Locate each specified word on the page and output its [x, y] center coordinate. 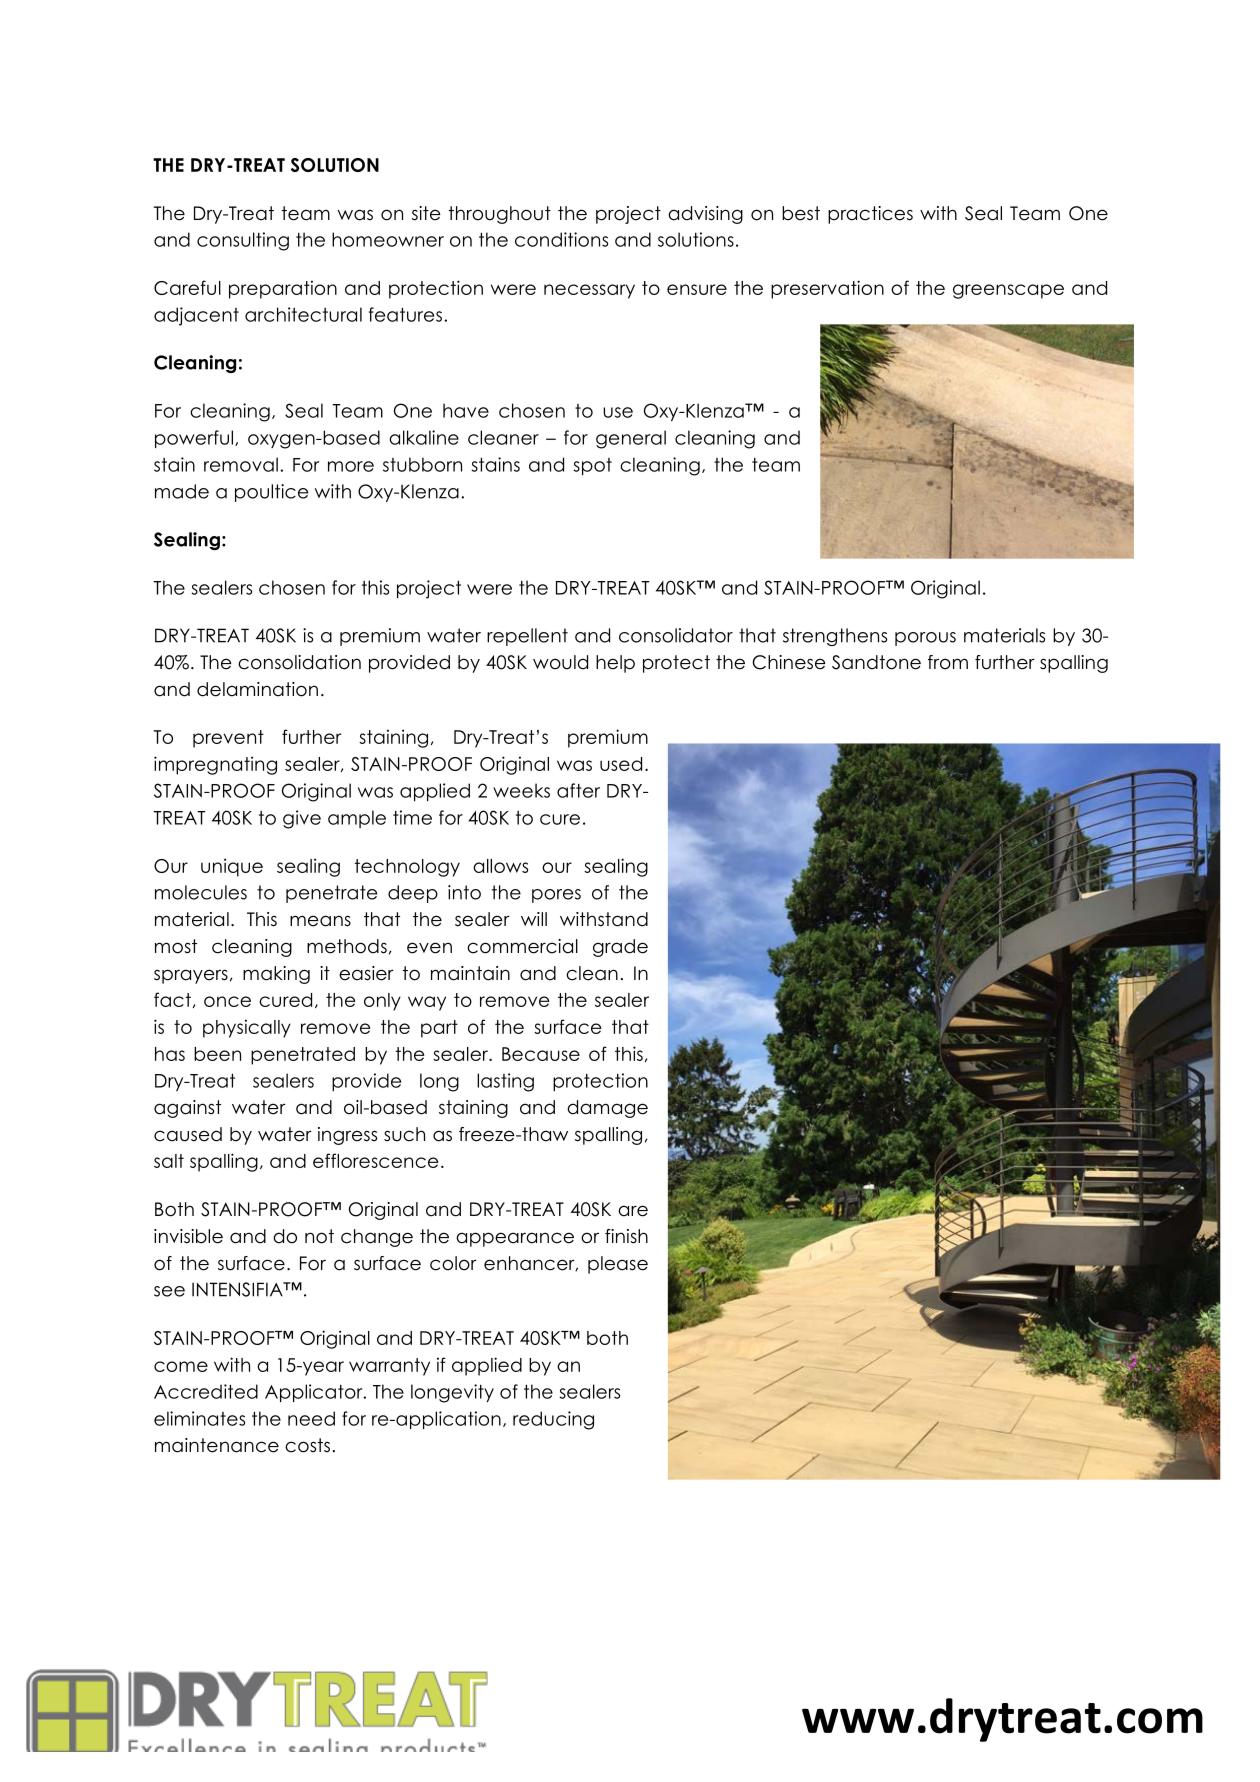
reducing [553, 1420]
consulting [243, 241]
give [302, 819]
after [578, 790]
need [311, 1418]
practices [870, 215]
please [618, 1265]
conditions [561, 239]
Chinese [789, 662]
